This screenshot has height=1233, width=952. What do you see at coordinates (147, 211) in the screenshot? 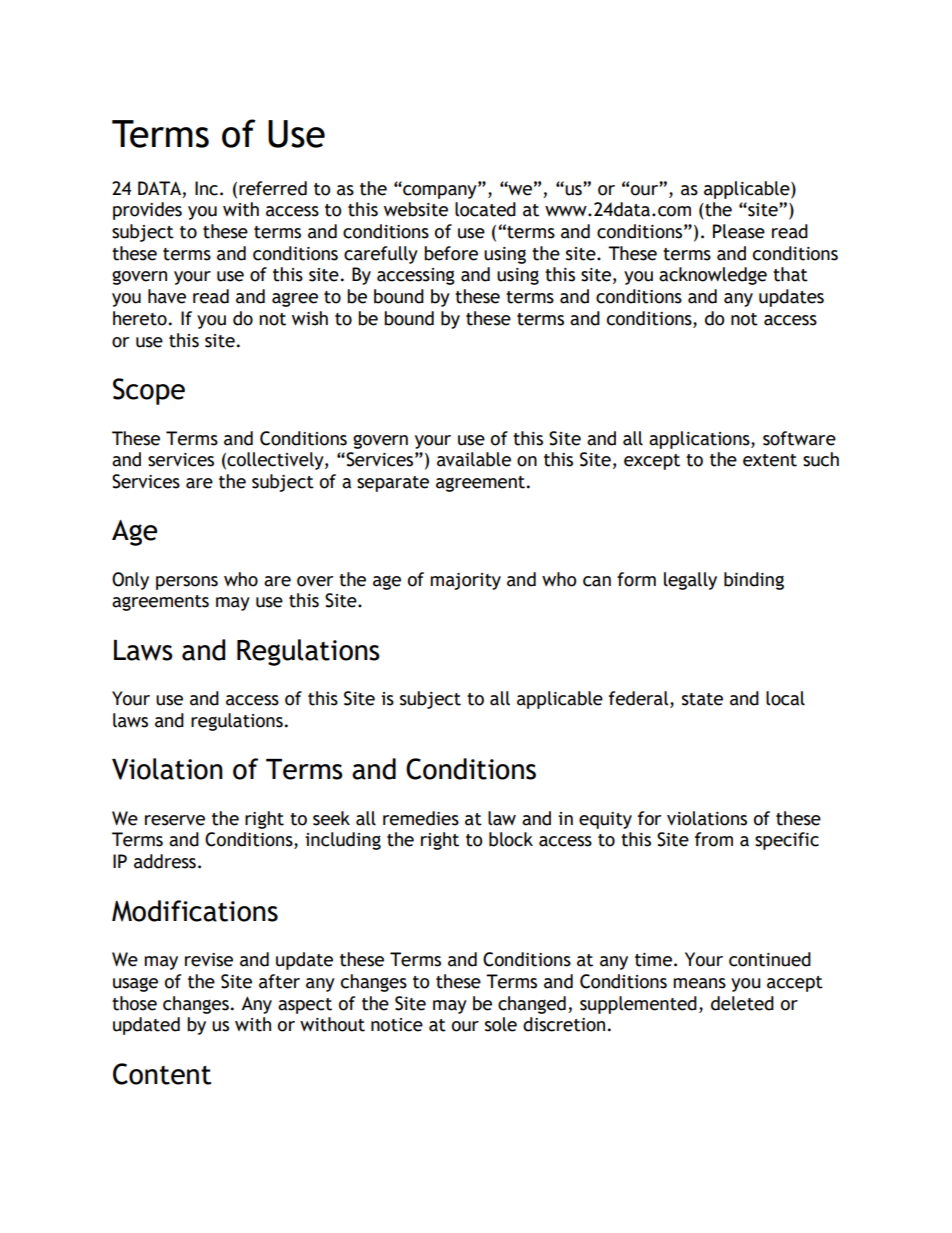
I see `provides` at bounding box center [147, 211].
